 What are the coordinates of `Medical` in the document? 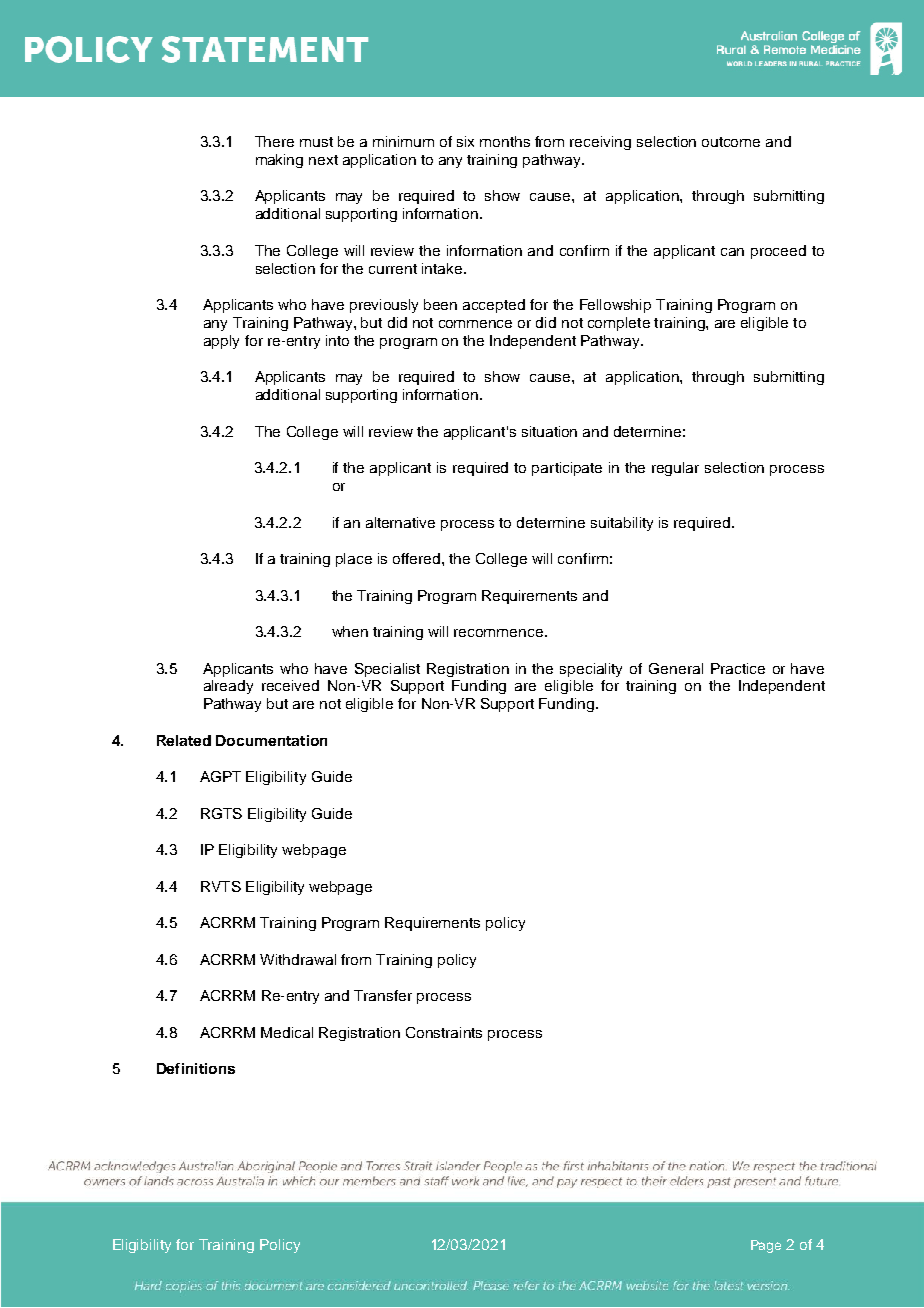 It's located at (287, 1032).
